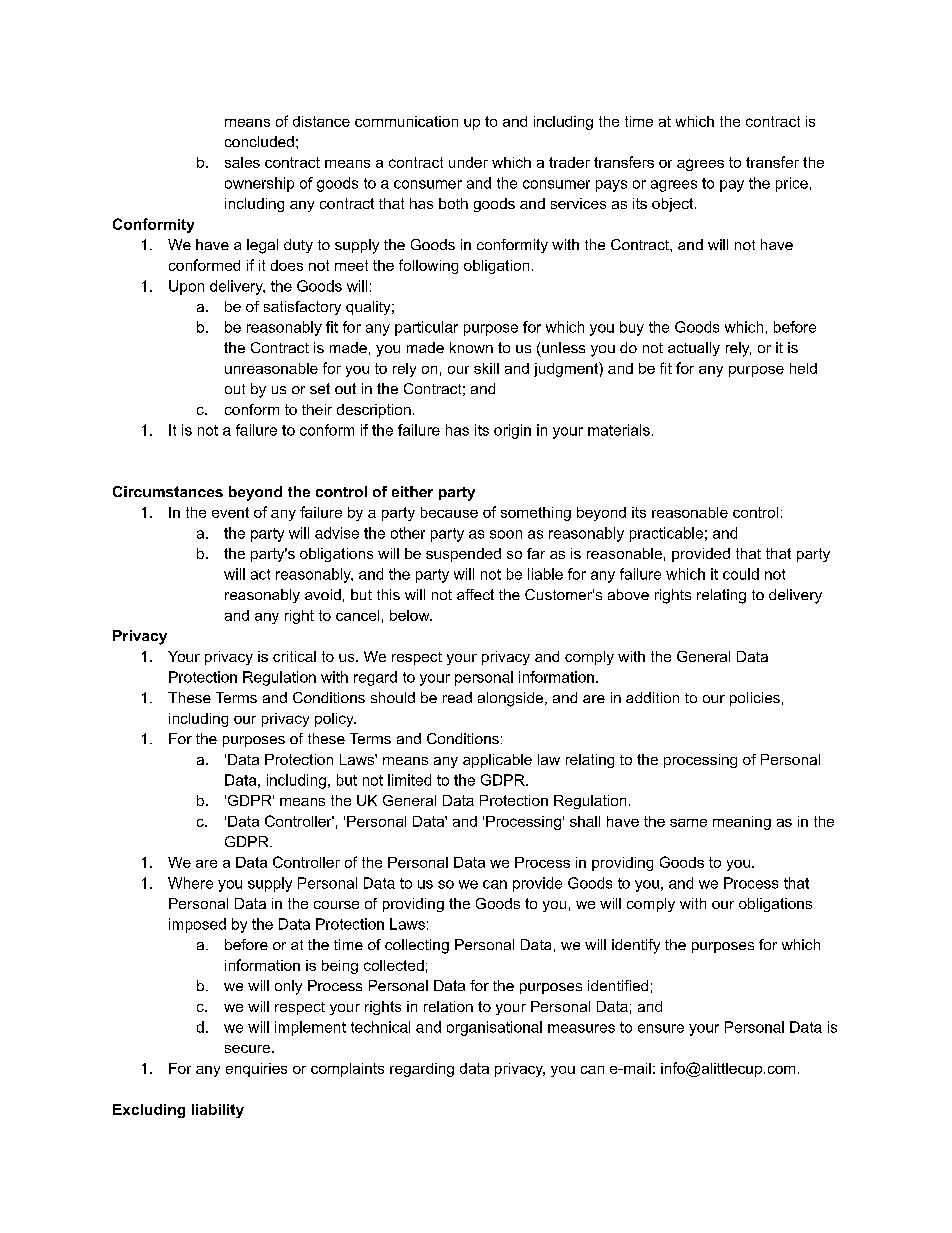 The height and width of the screenshot is (1233, 952). Describe the element at coordinates (449, 512) in the screenshot. I see `because` at that location.
